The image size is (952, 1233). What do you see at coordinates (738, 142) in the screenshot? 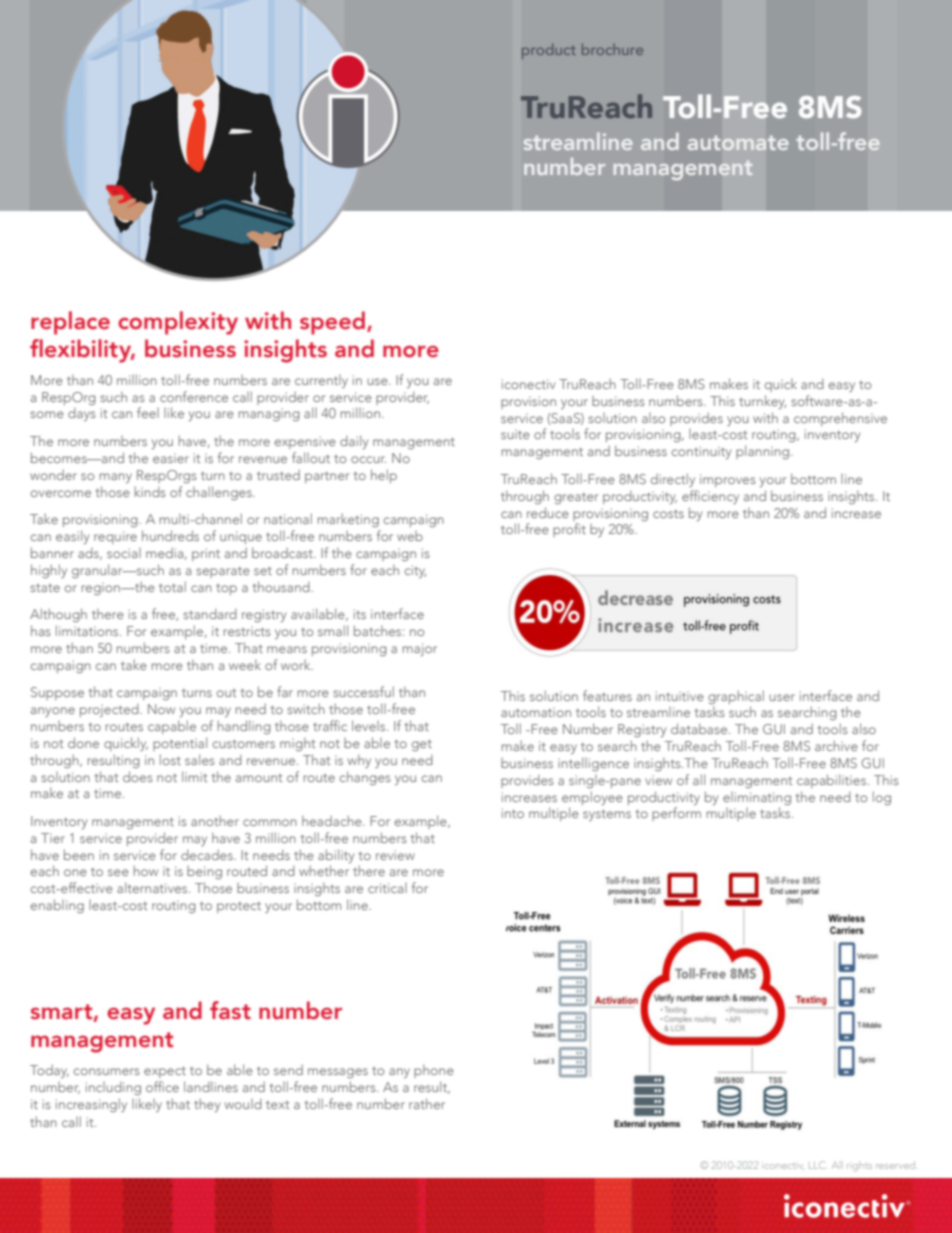
I see `automate` at bounding box center [738, 142].
